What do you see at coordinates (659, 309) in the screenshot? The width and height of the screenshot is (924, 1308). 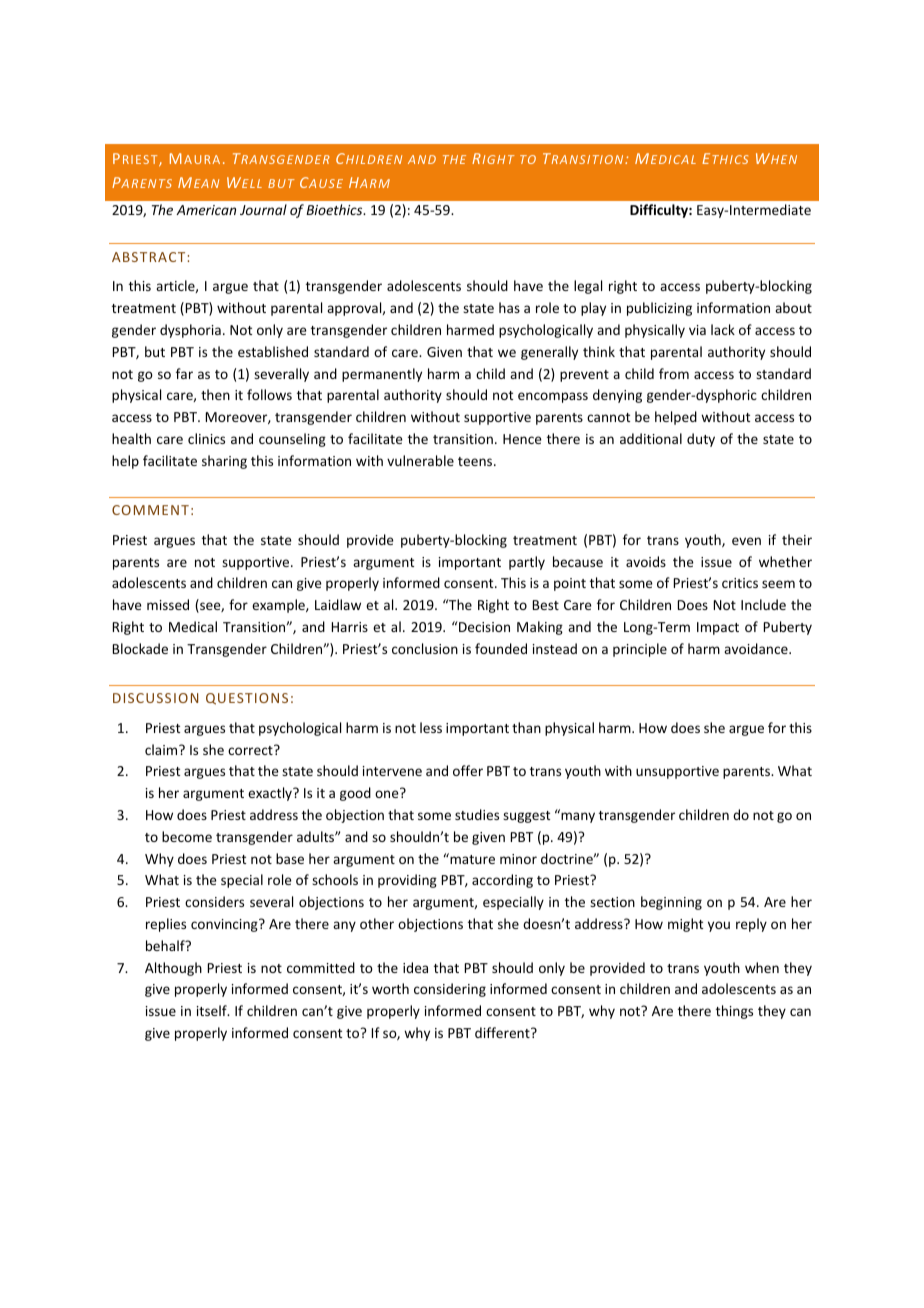 I see `publicizing` at bounding box center [659, 309].
